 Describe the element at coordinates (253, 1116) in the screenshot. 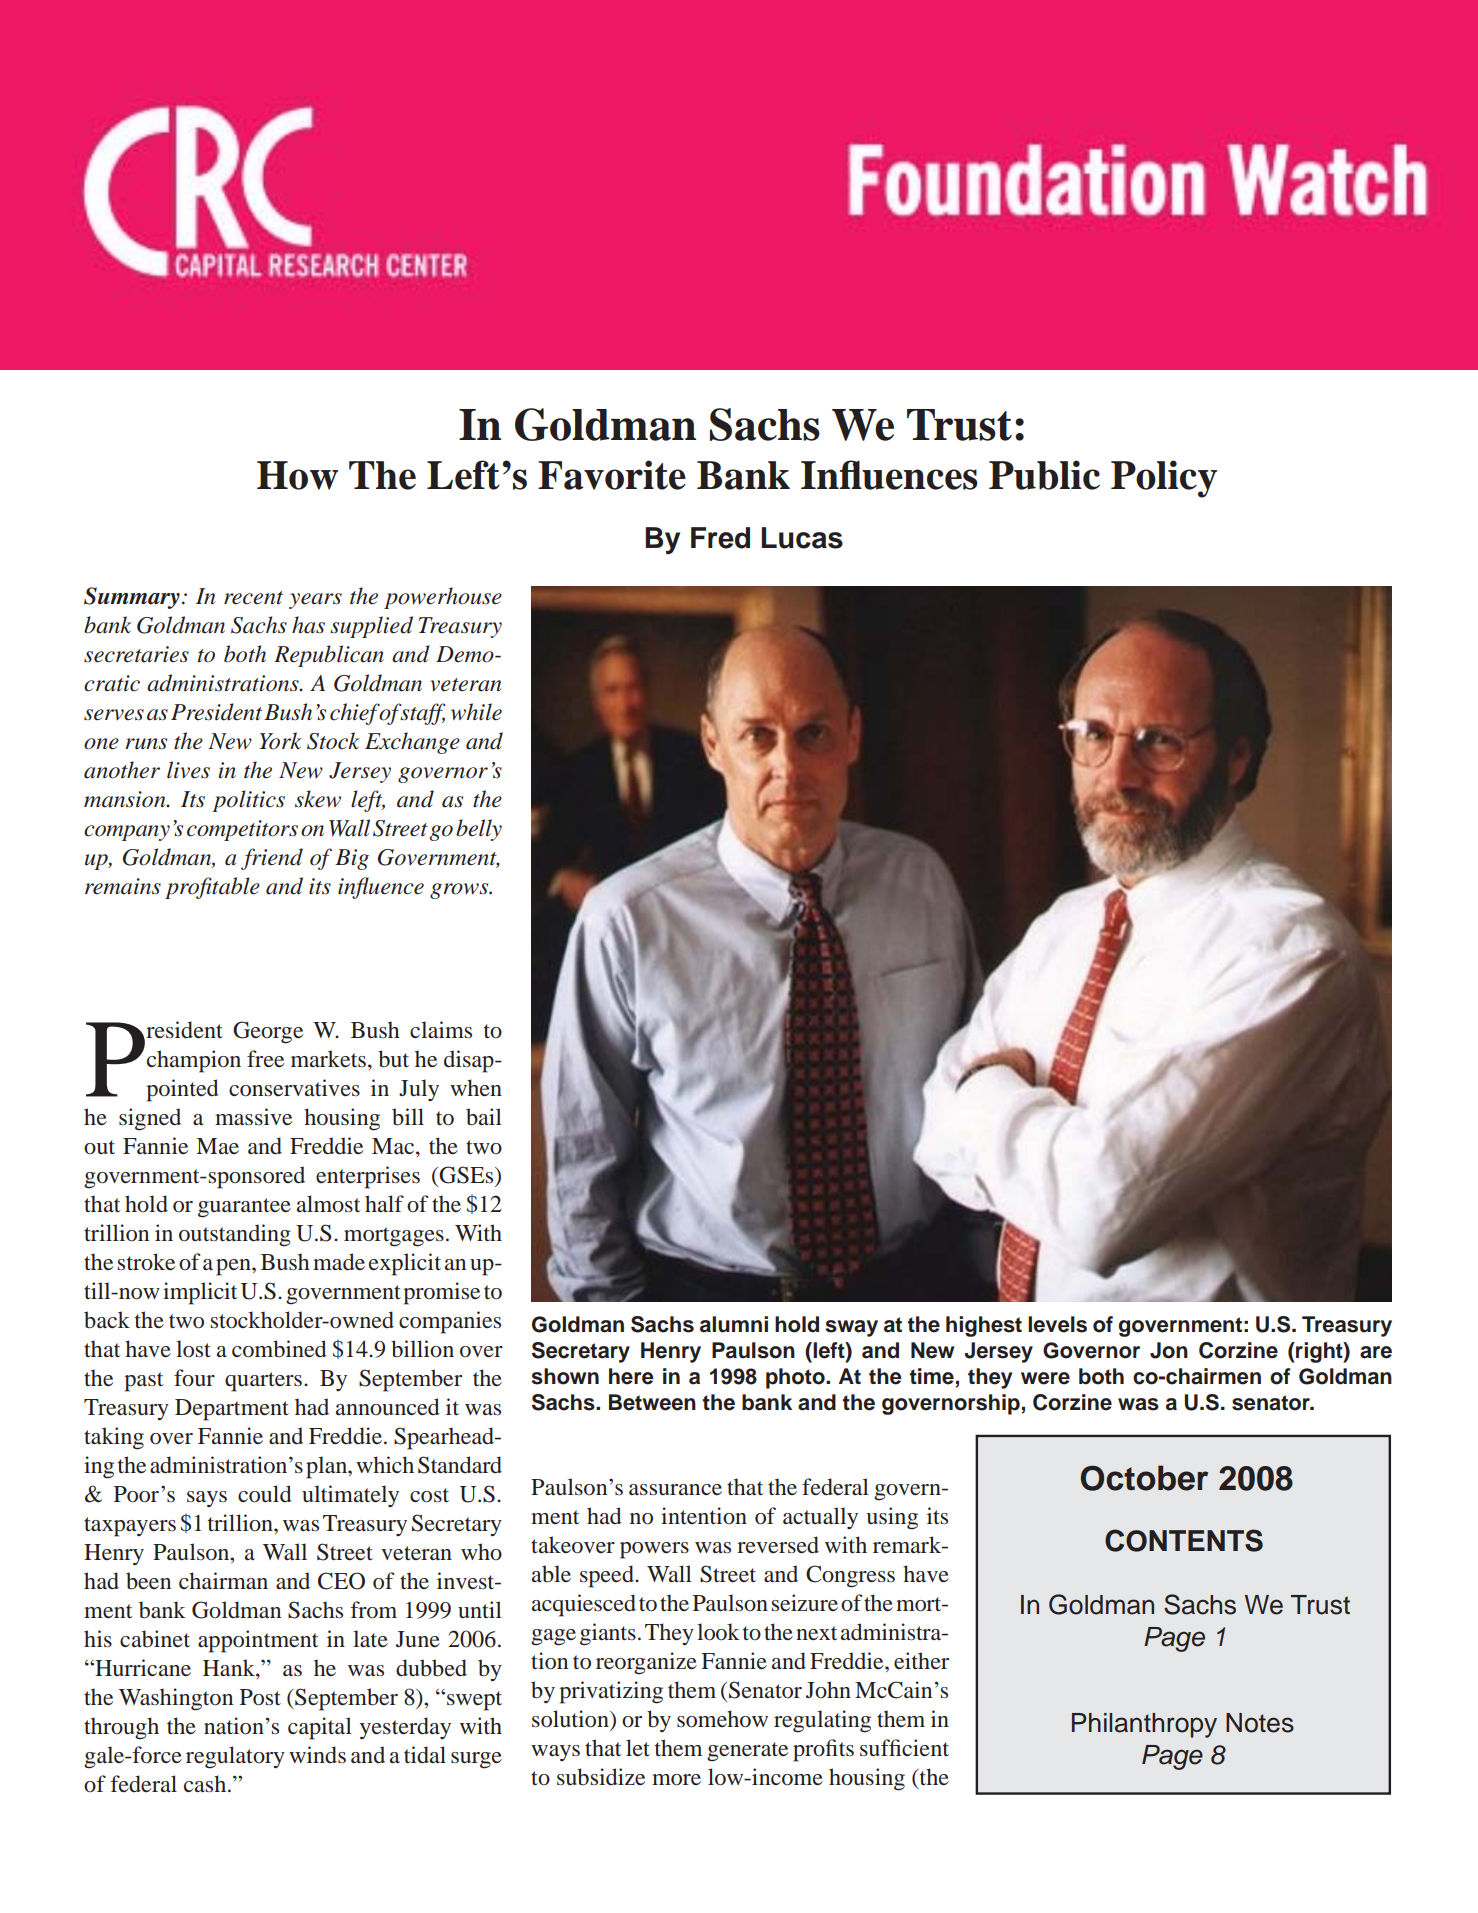

I see `massive` at that location.
